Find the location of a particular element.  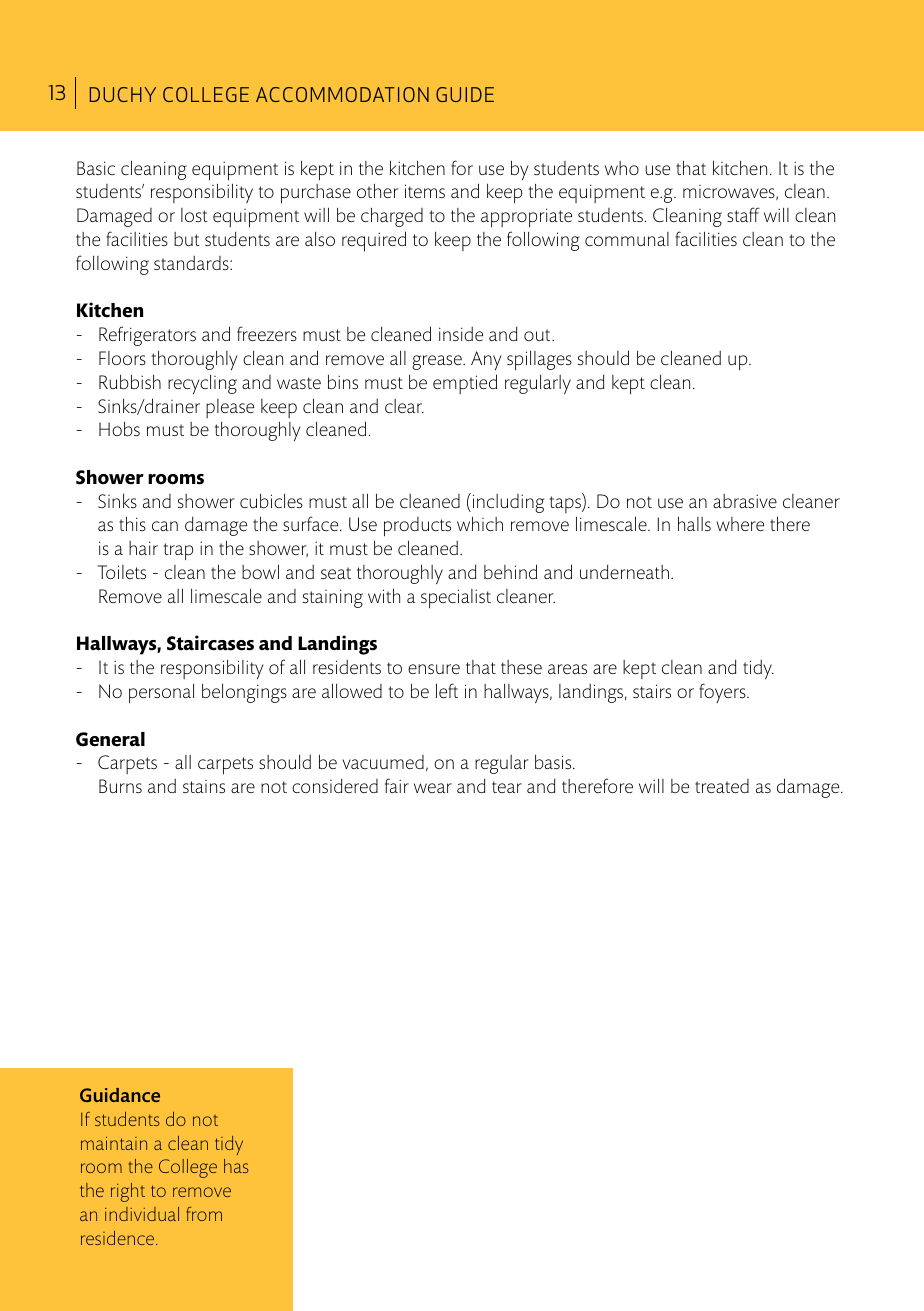

DUCHY is located at coordinates (123, 94).
